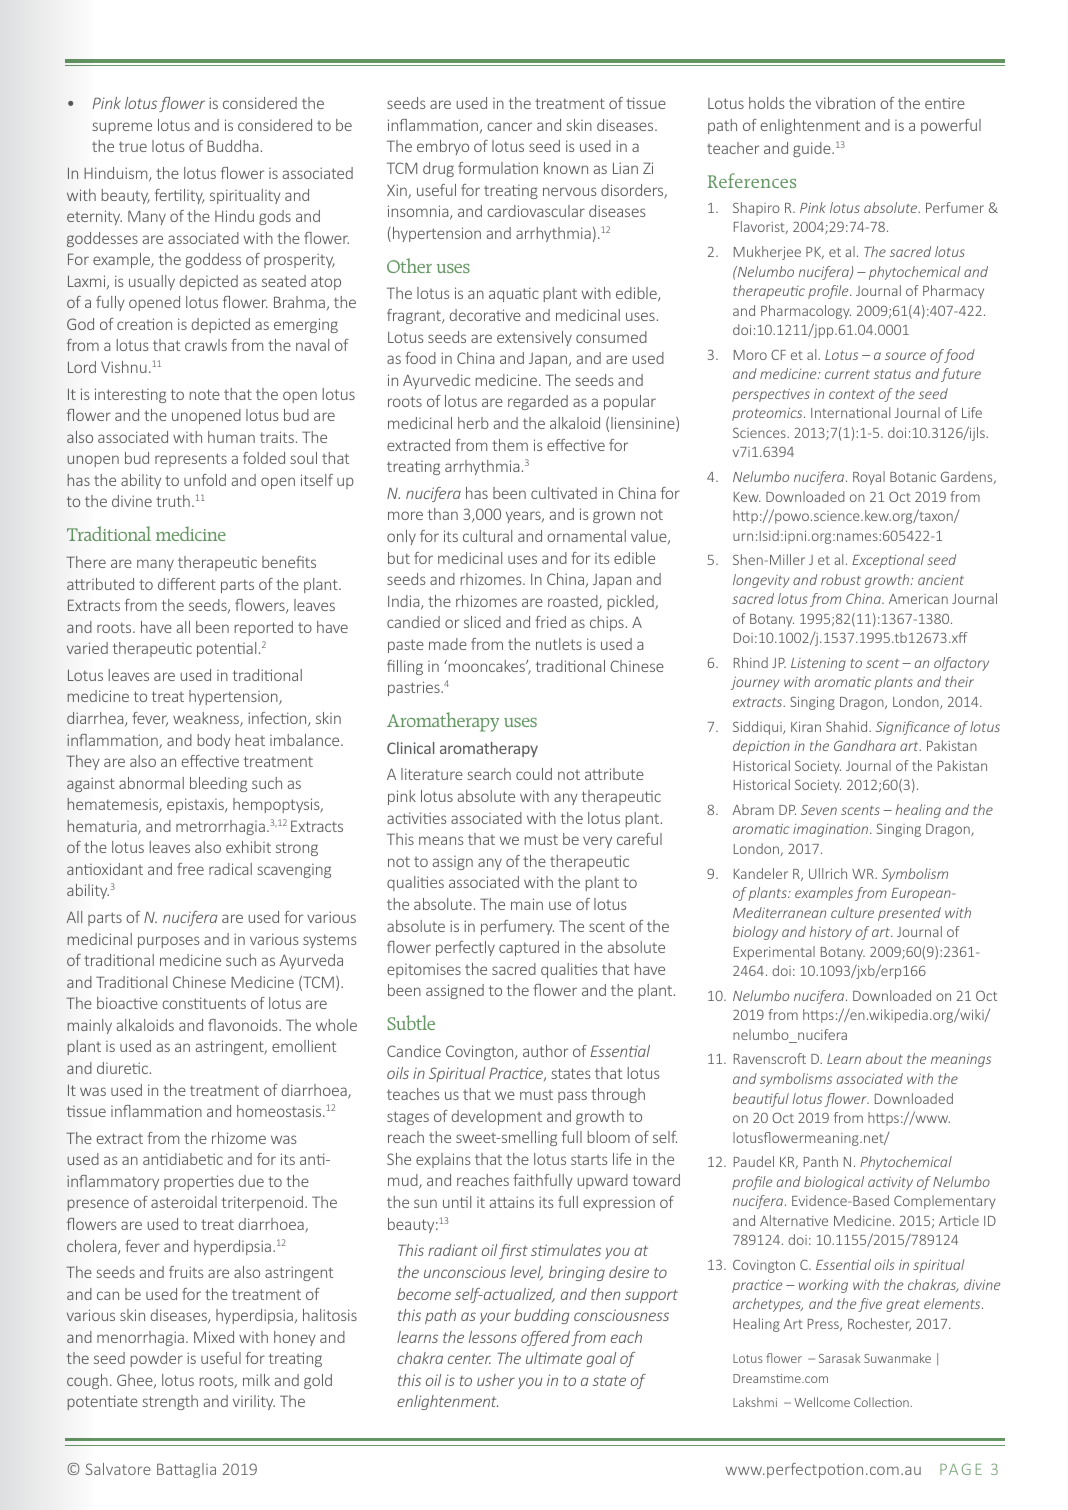  Describe the element at coordinates (845, 103) in the page. I see `vibration` at that location.
